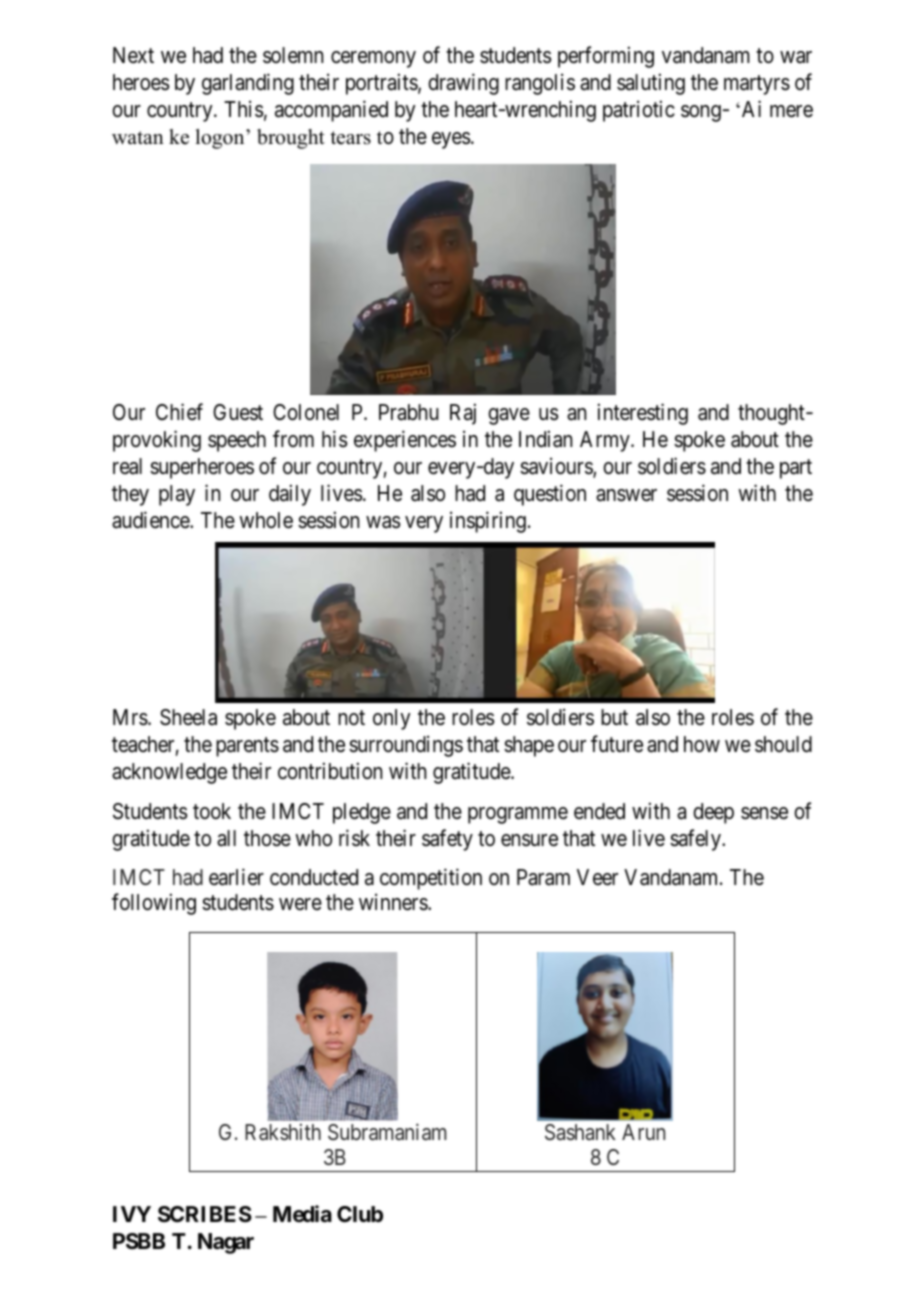 This page has height=1308, width=924. I want to click on This, so click(244, 109).
